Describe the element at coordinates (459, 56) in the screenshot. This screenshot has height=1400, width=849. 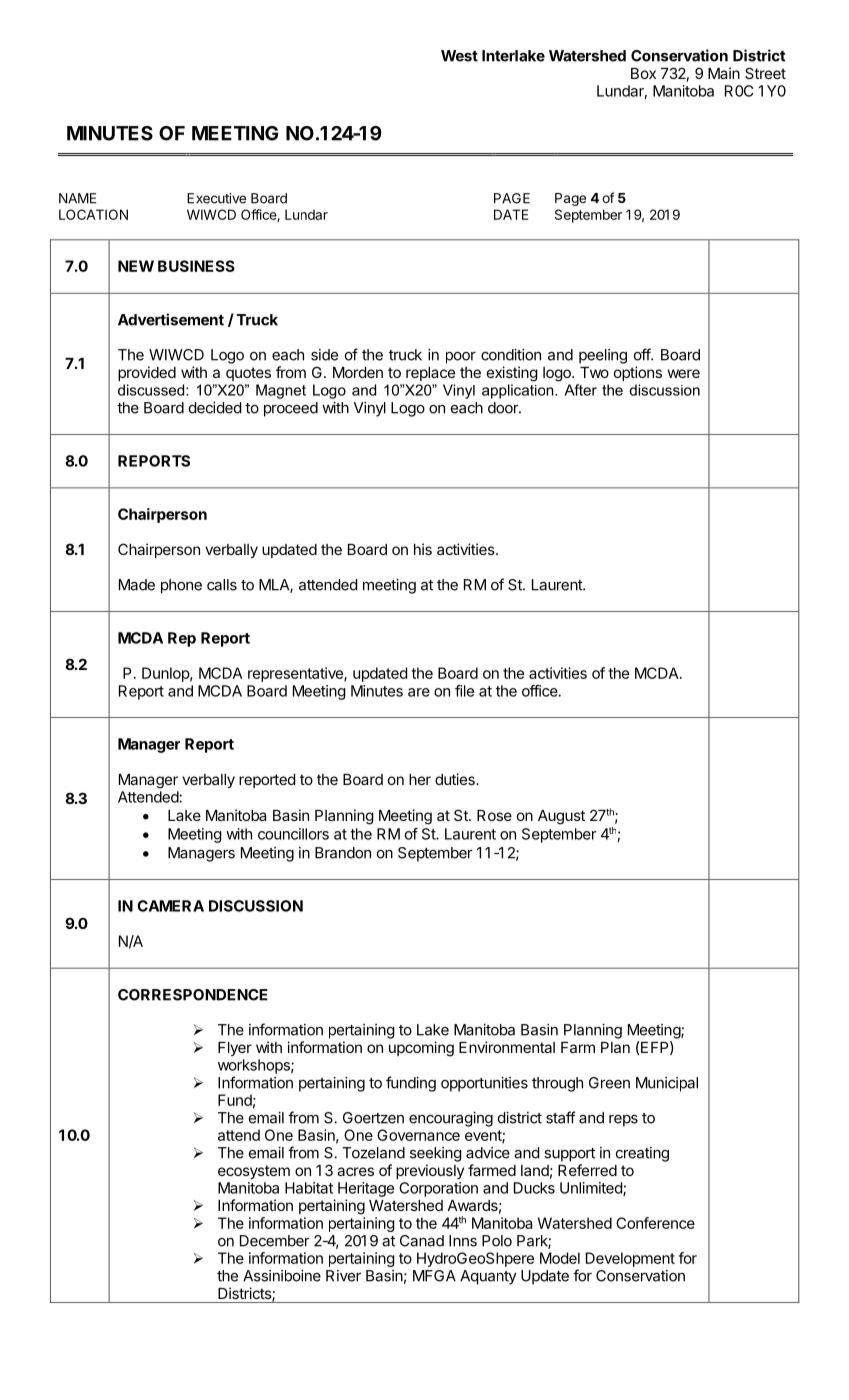
I see `West` at that location.
